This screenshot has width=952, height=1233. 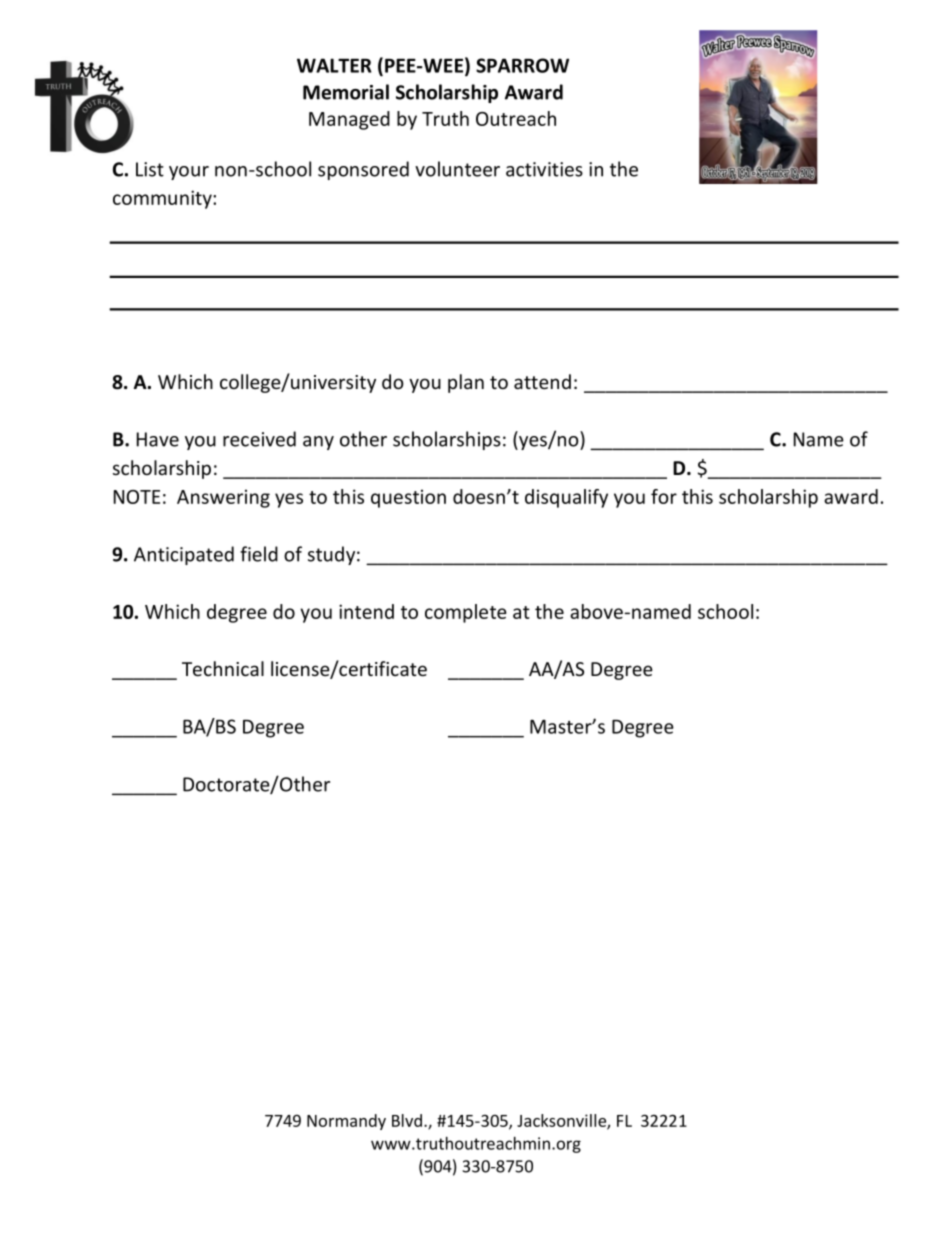 I want to click on disqualify, so click(x=566, y=498).
